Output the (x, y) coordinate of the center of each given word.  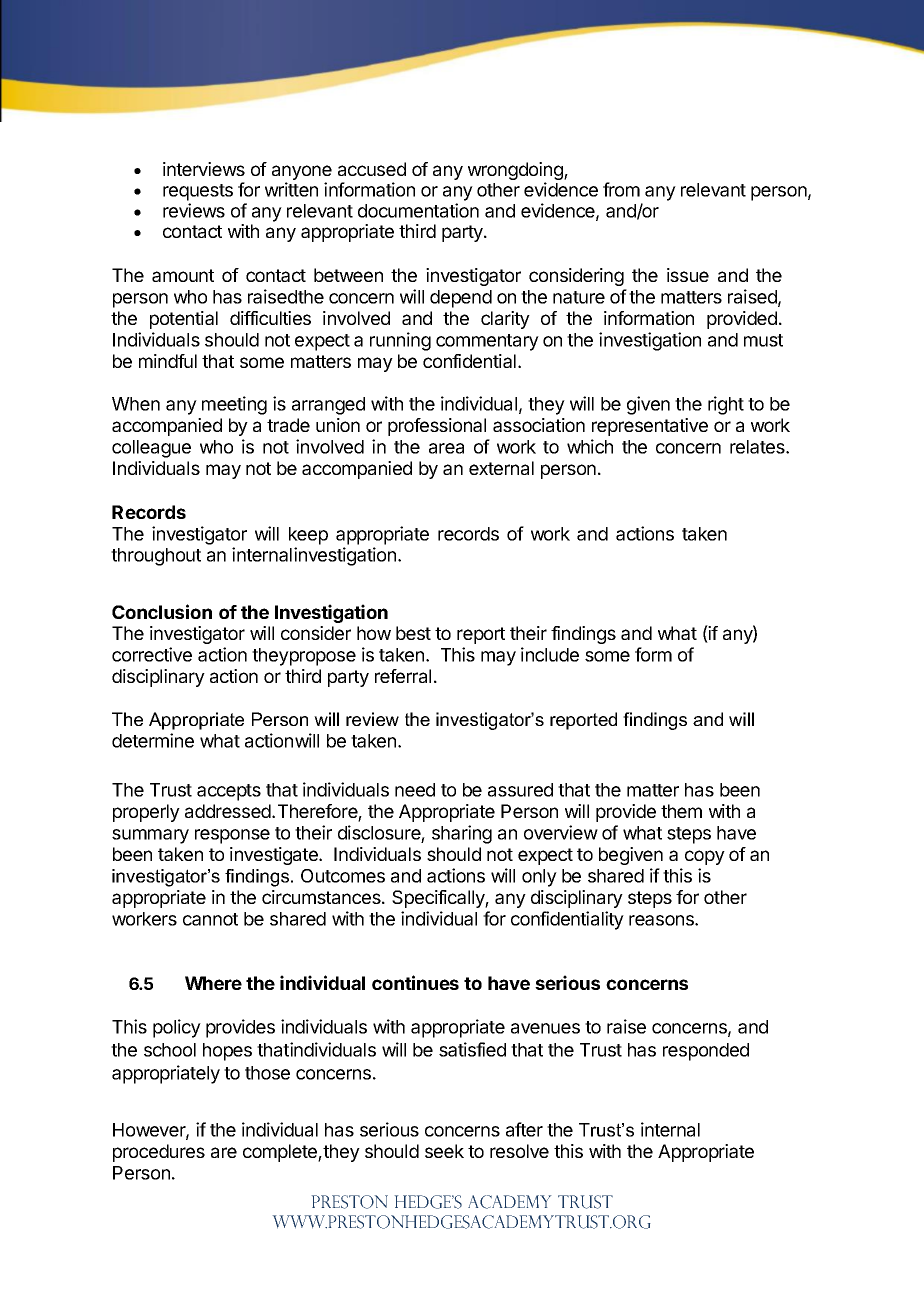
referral (403, 676)
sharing (462, 834)
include (550, 654)
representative (650, 427)
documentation (418, 210)
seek (444, 1151)
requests (198, 192)
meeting (234, 405)
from (621, 189)
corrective (152, 654)
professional (437, 427)
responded (706, 1052)
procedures (159, 1153)
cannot (210, 919)
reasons (662, 920)
